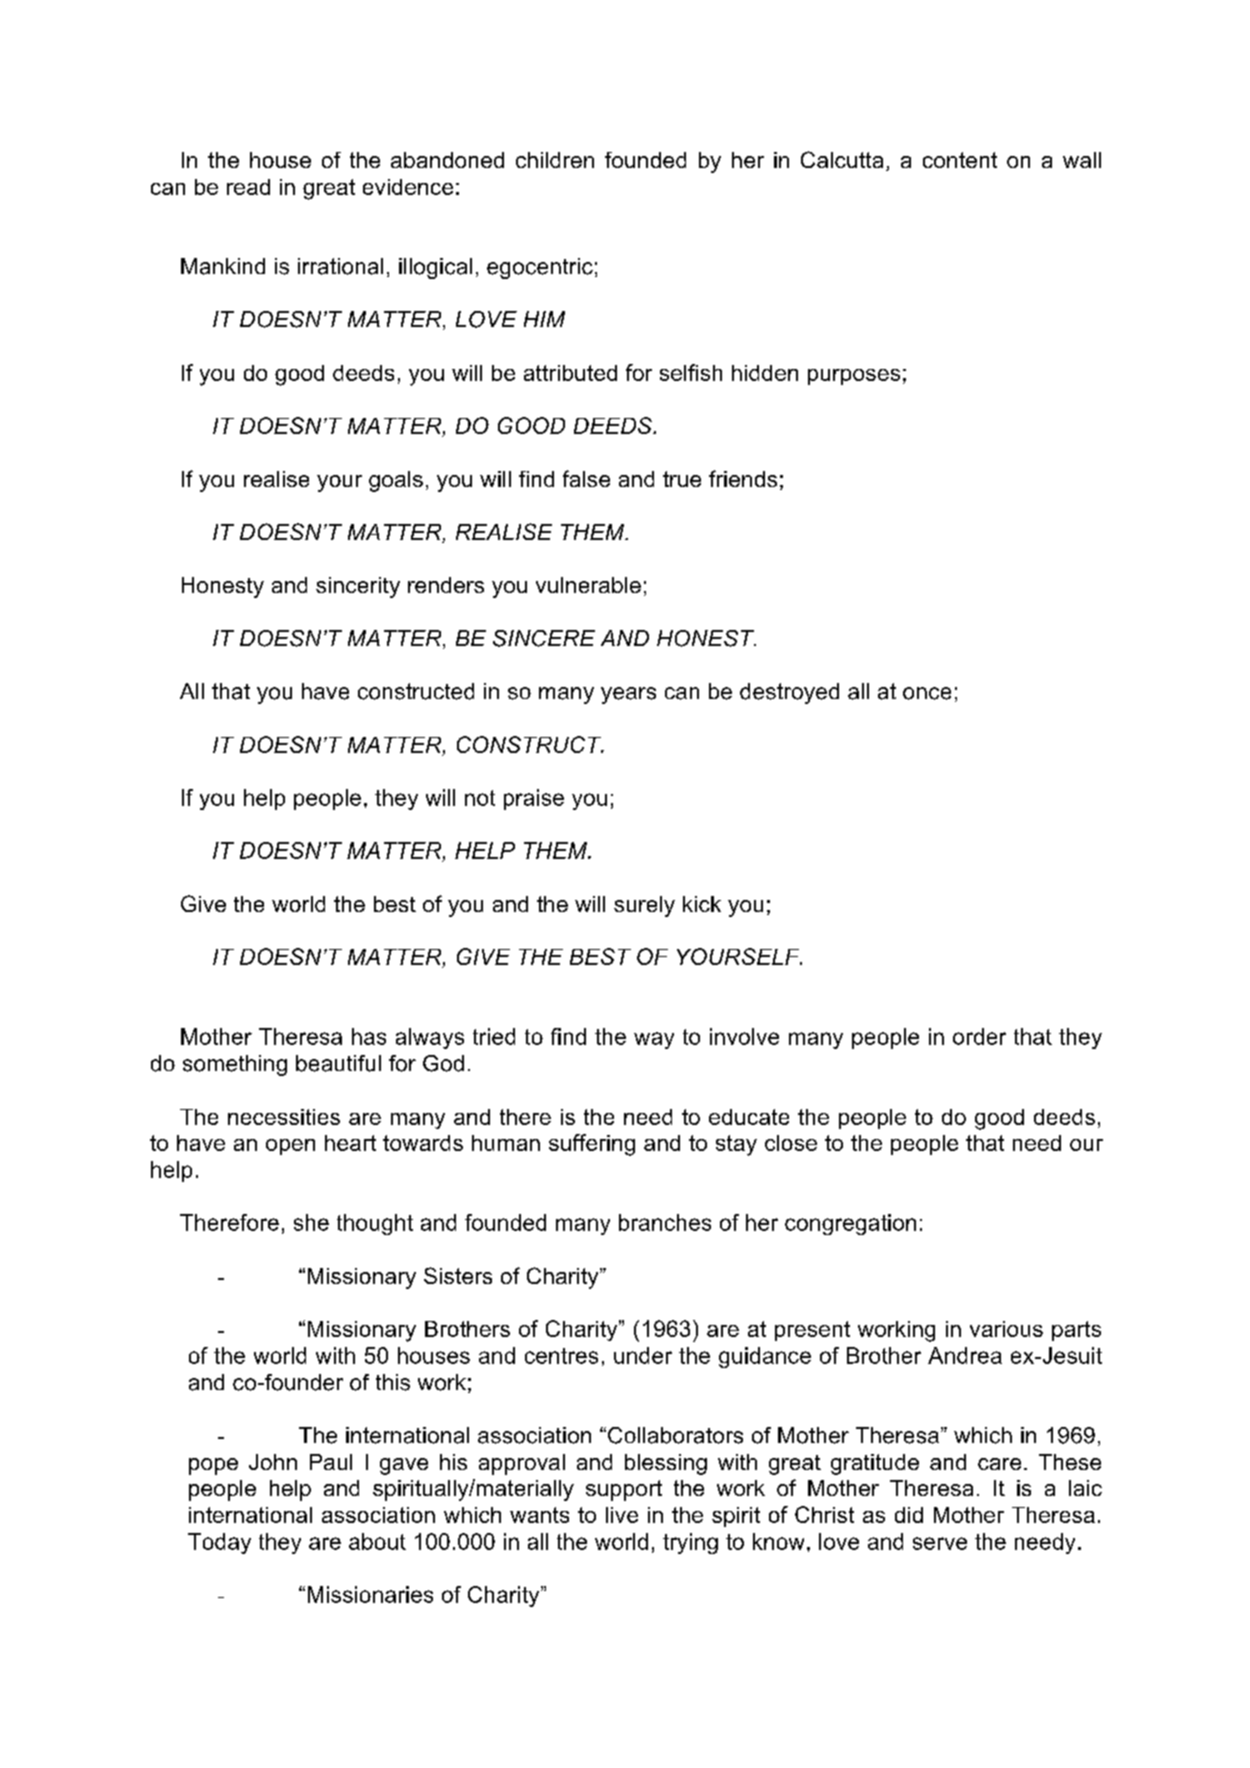  I want to click on branches, so click(665, 1222).
